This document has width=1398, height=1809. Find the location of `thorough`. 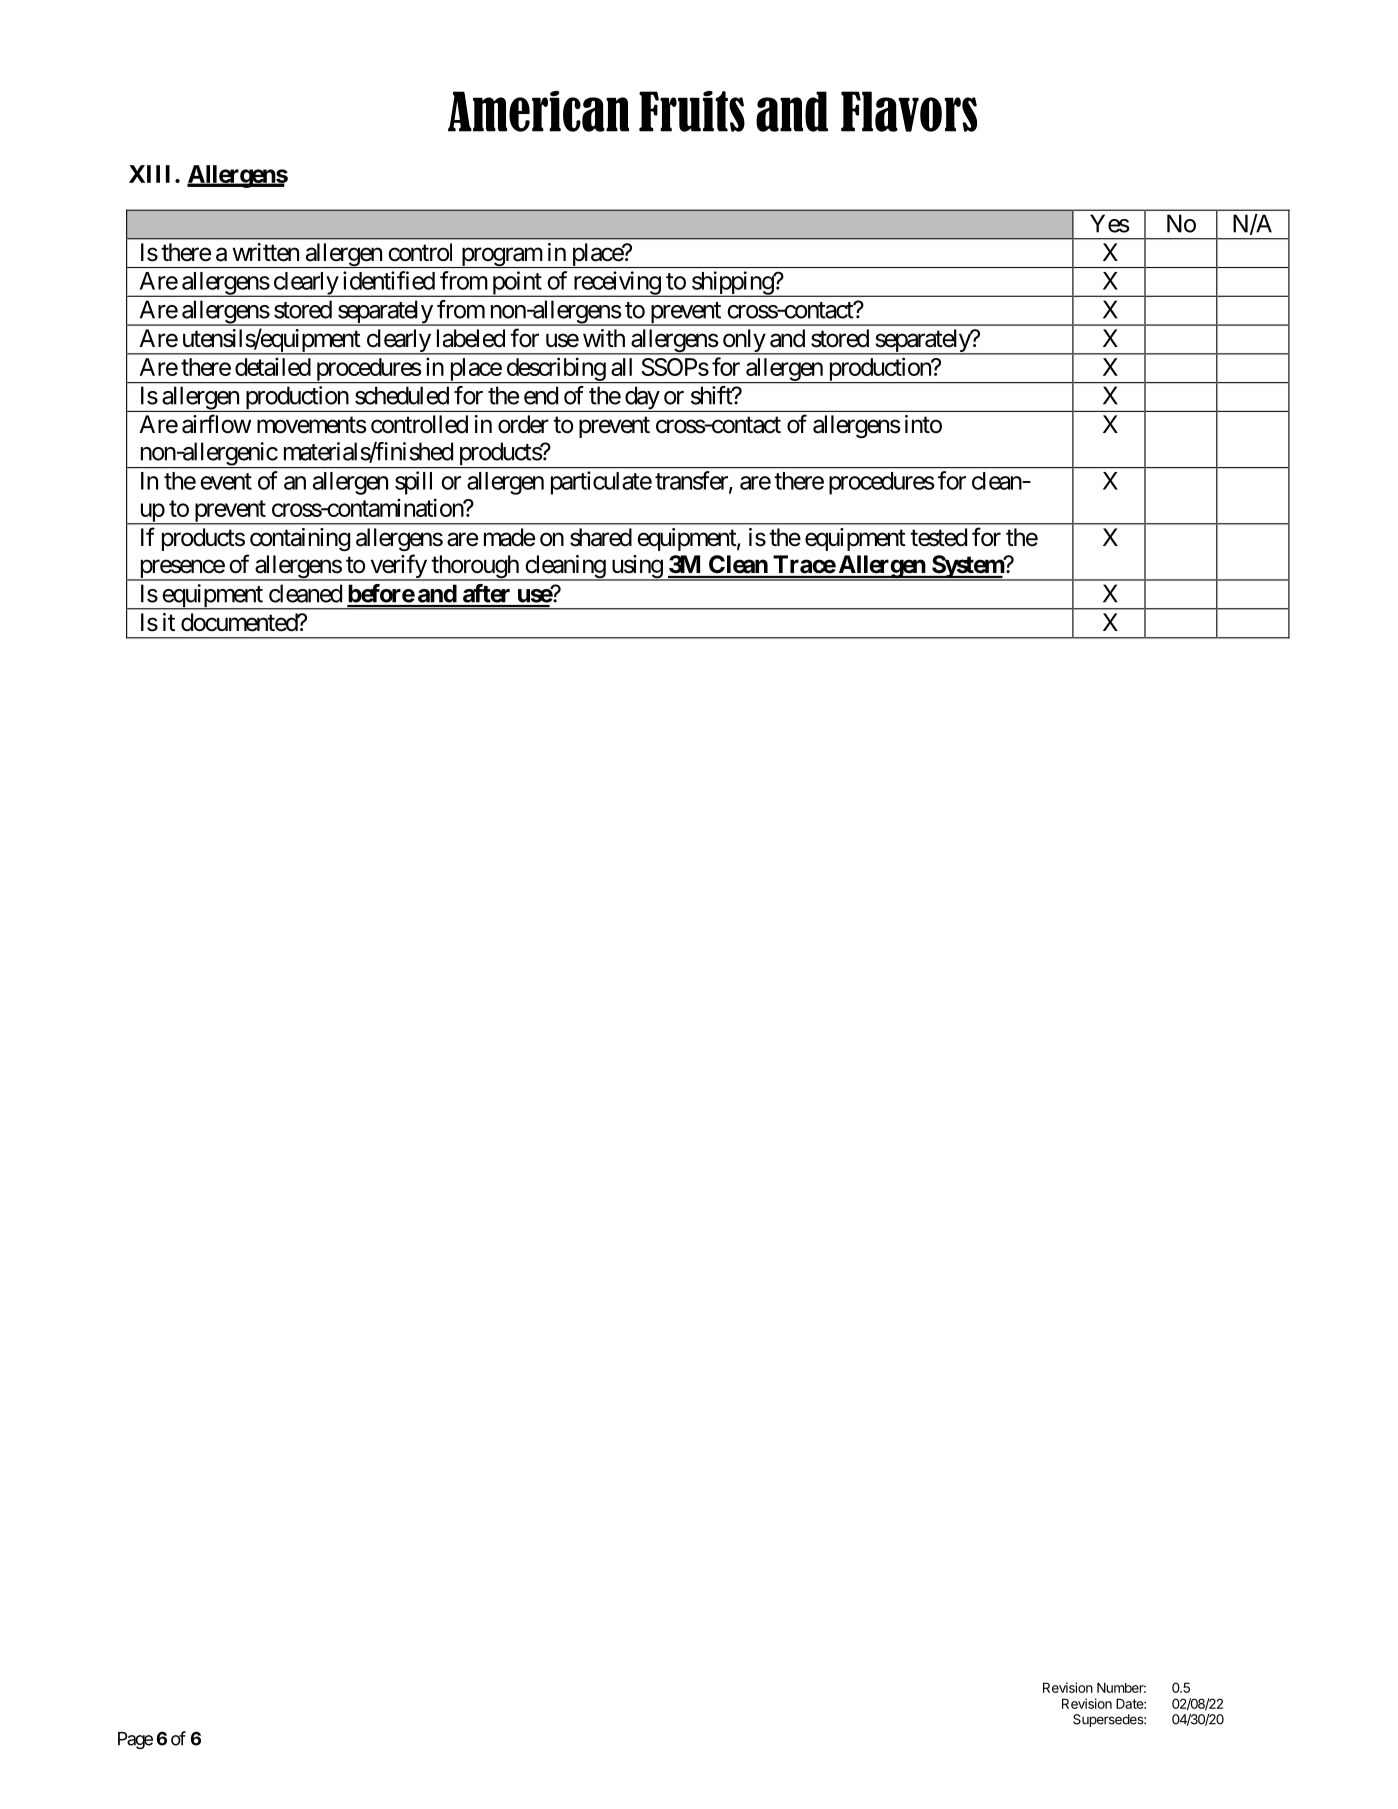

thorough is located at coordinates (475, 568).
